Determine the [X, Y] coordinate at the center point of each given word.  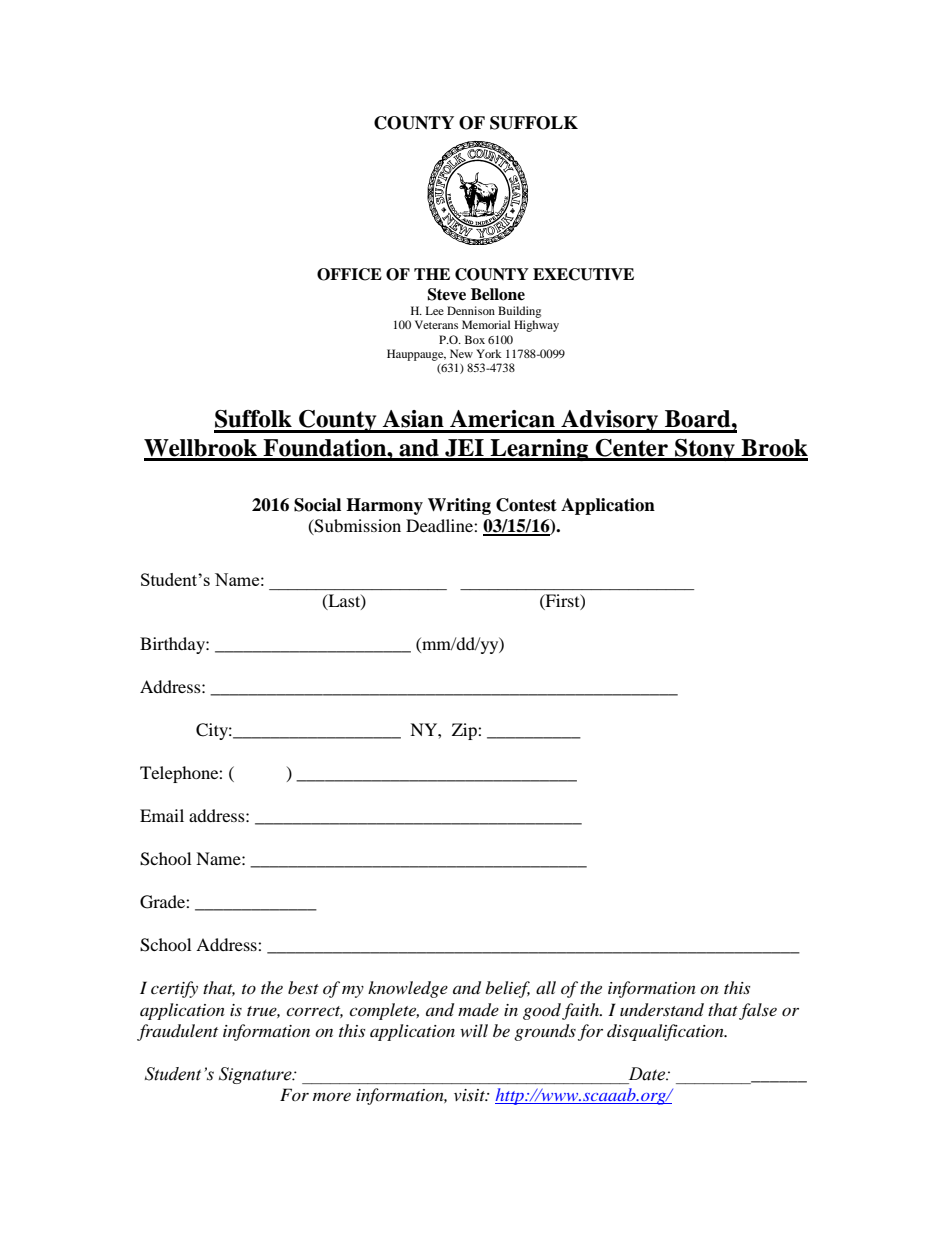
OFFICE [349, 274]
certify [174, 989]
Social [317, 505]
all [546, 987]
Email [162, 815]
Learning [539, 450]
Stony [705, 450]
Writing [459, 506]
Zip [465, 731]
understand [662, 1010]
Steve [446, 294]
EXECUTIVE [583, 274]
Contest [526, 505]
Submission [357, 527]
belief [507, 989]
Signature [256, 1075]
